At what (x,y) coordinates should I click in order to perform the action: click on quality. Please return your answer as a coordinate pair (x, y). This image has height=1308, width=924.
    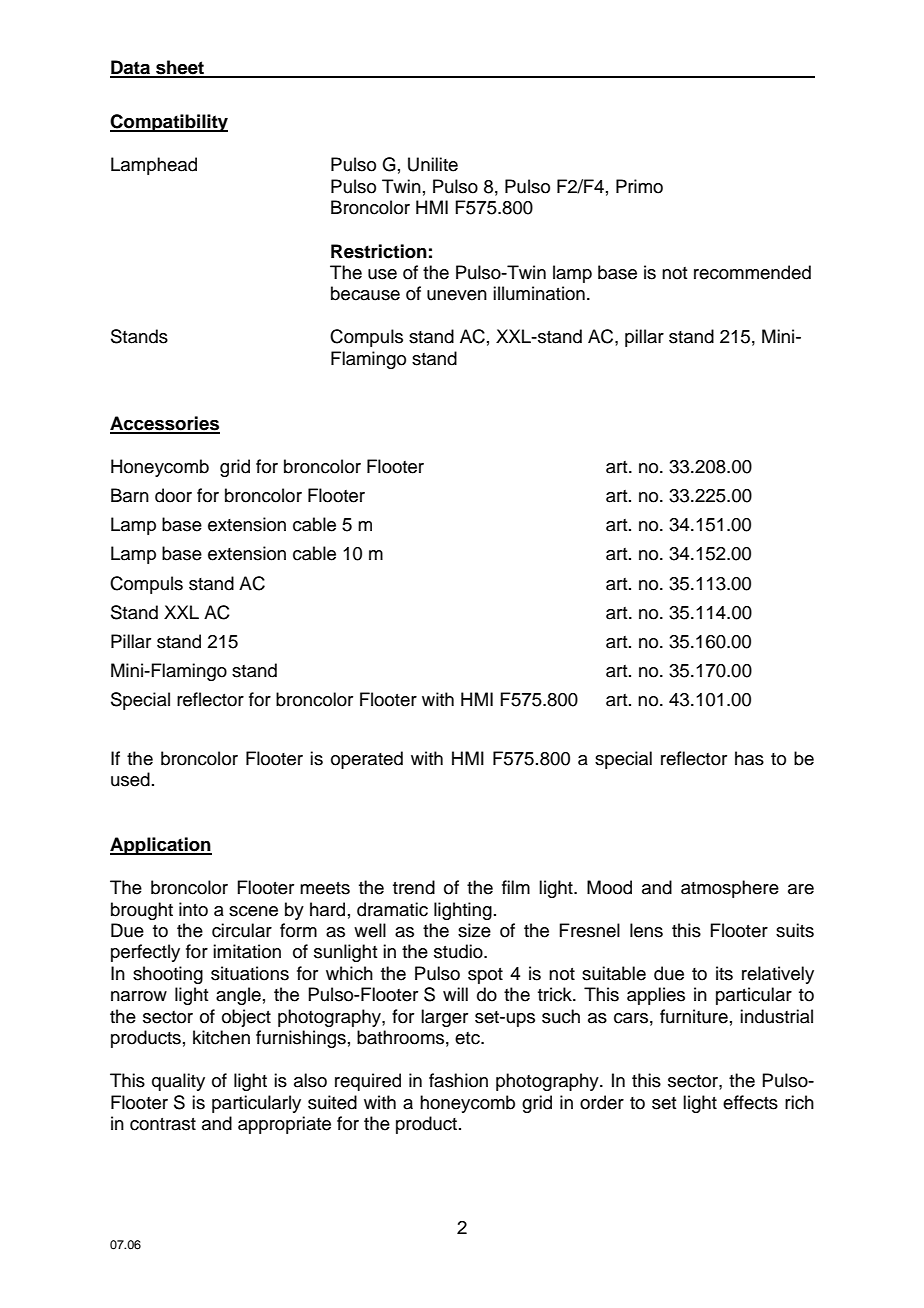
    Looking at the image, I should click on (178, 1082).
